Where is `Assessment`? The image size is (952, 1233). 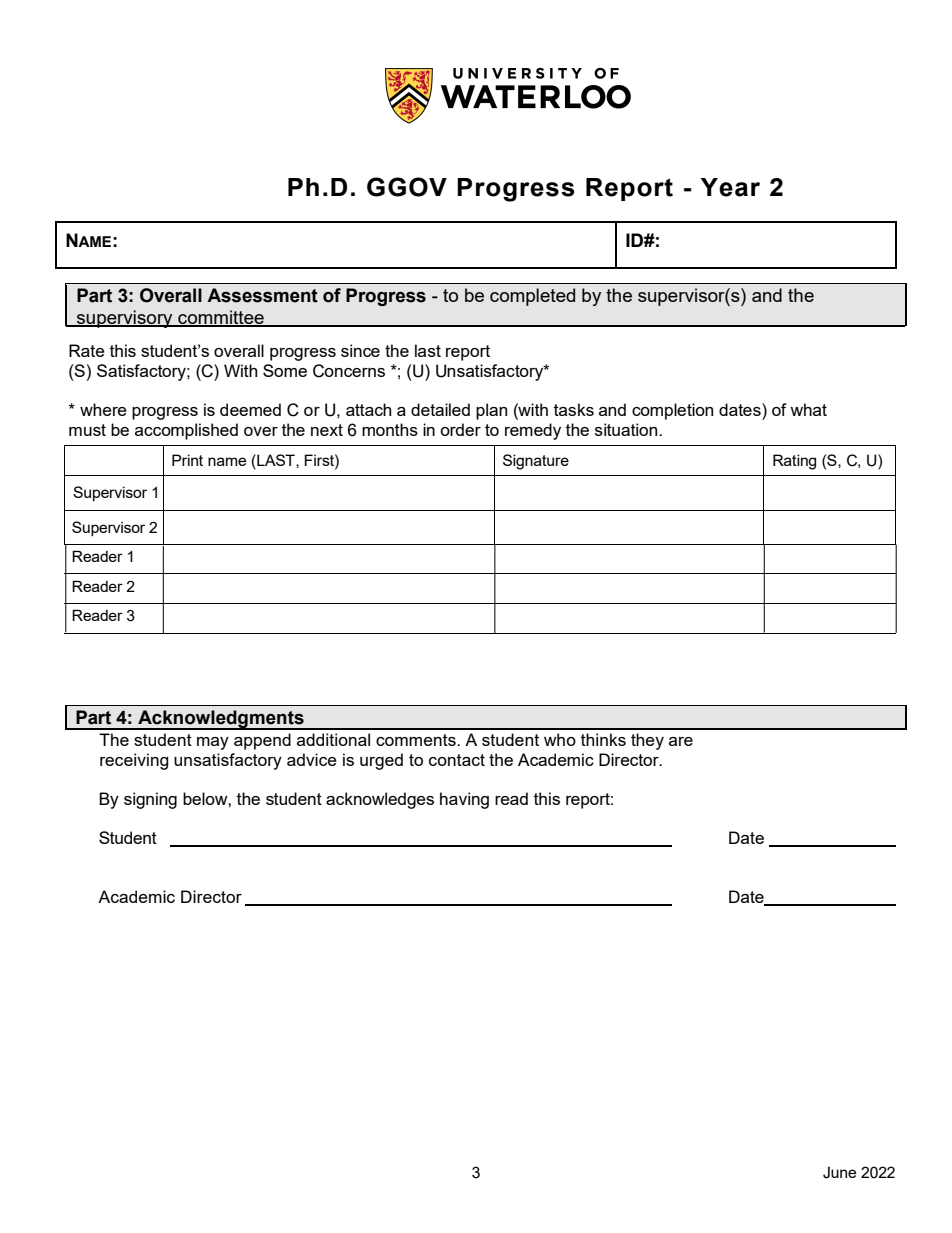 Assessment is located at coordinates (262, 295).
